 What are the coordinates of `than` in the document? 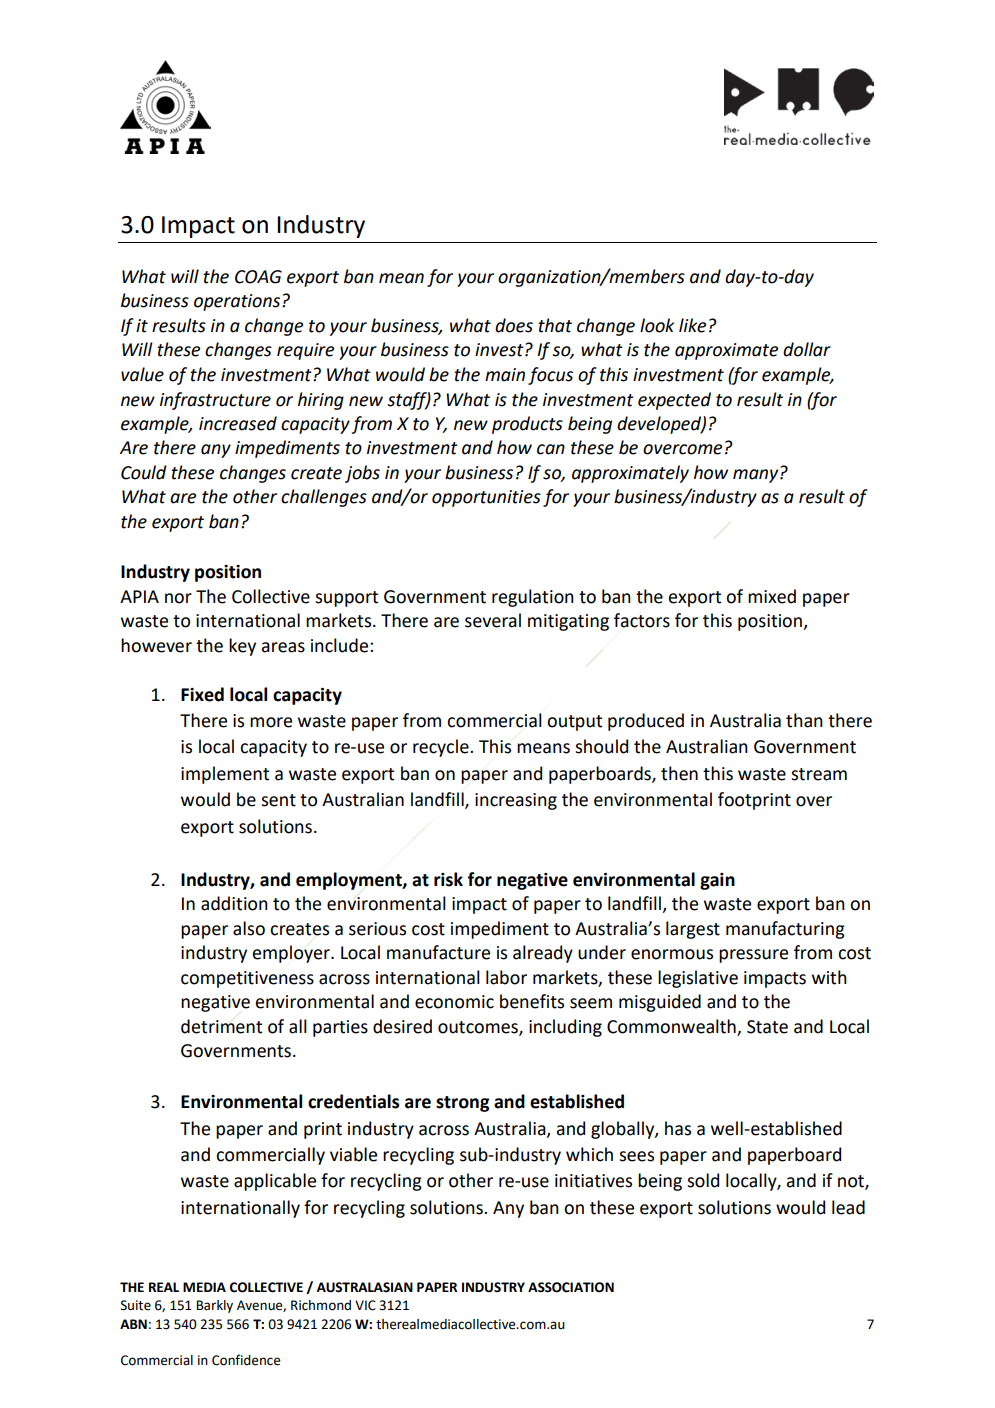 It's located at (804, 720).
